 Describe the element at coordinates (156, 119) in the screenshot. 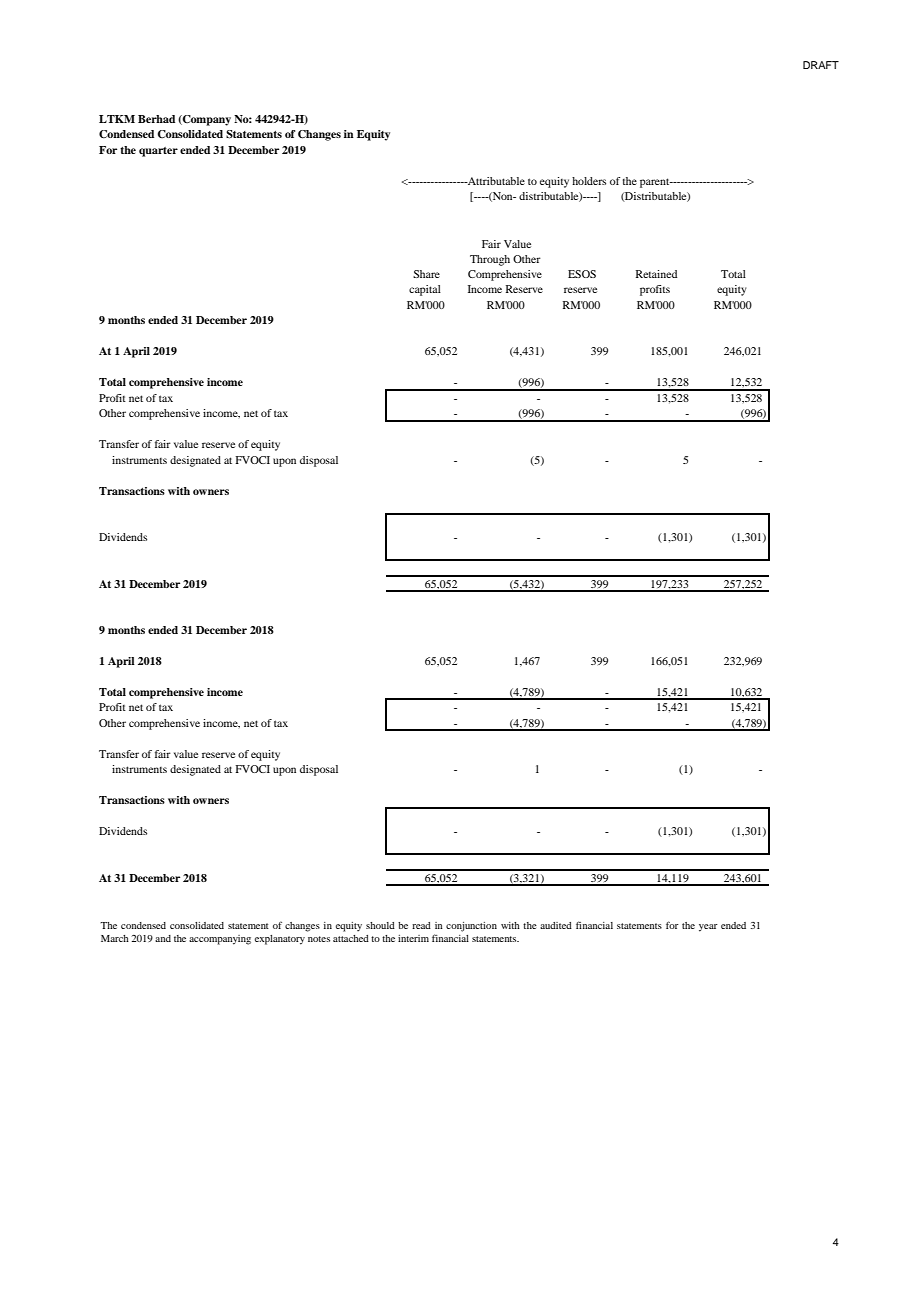

I see `Berhad` at that location.
